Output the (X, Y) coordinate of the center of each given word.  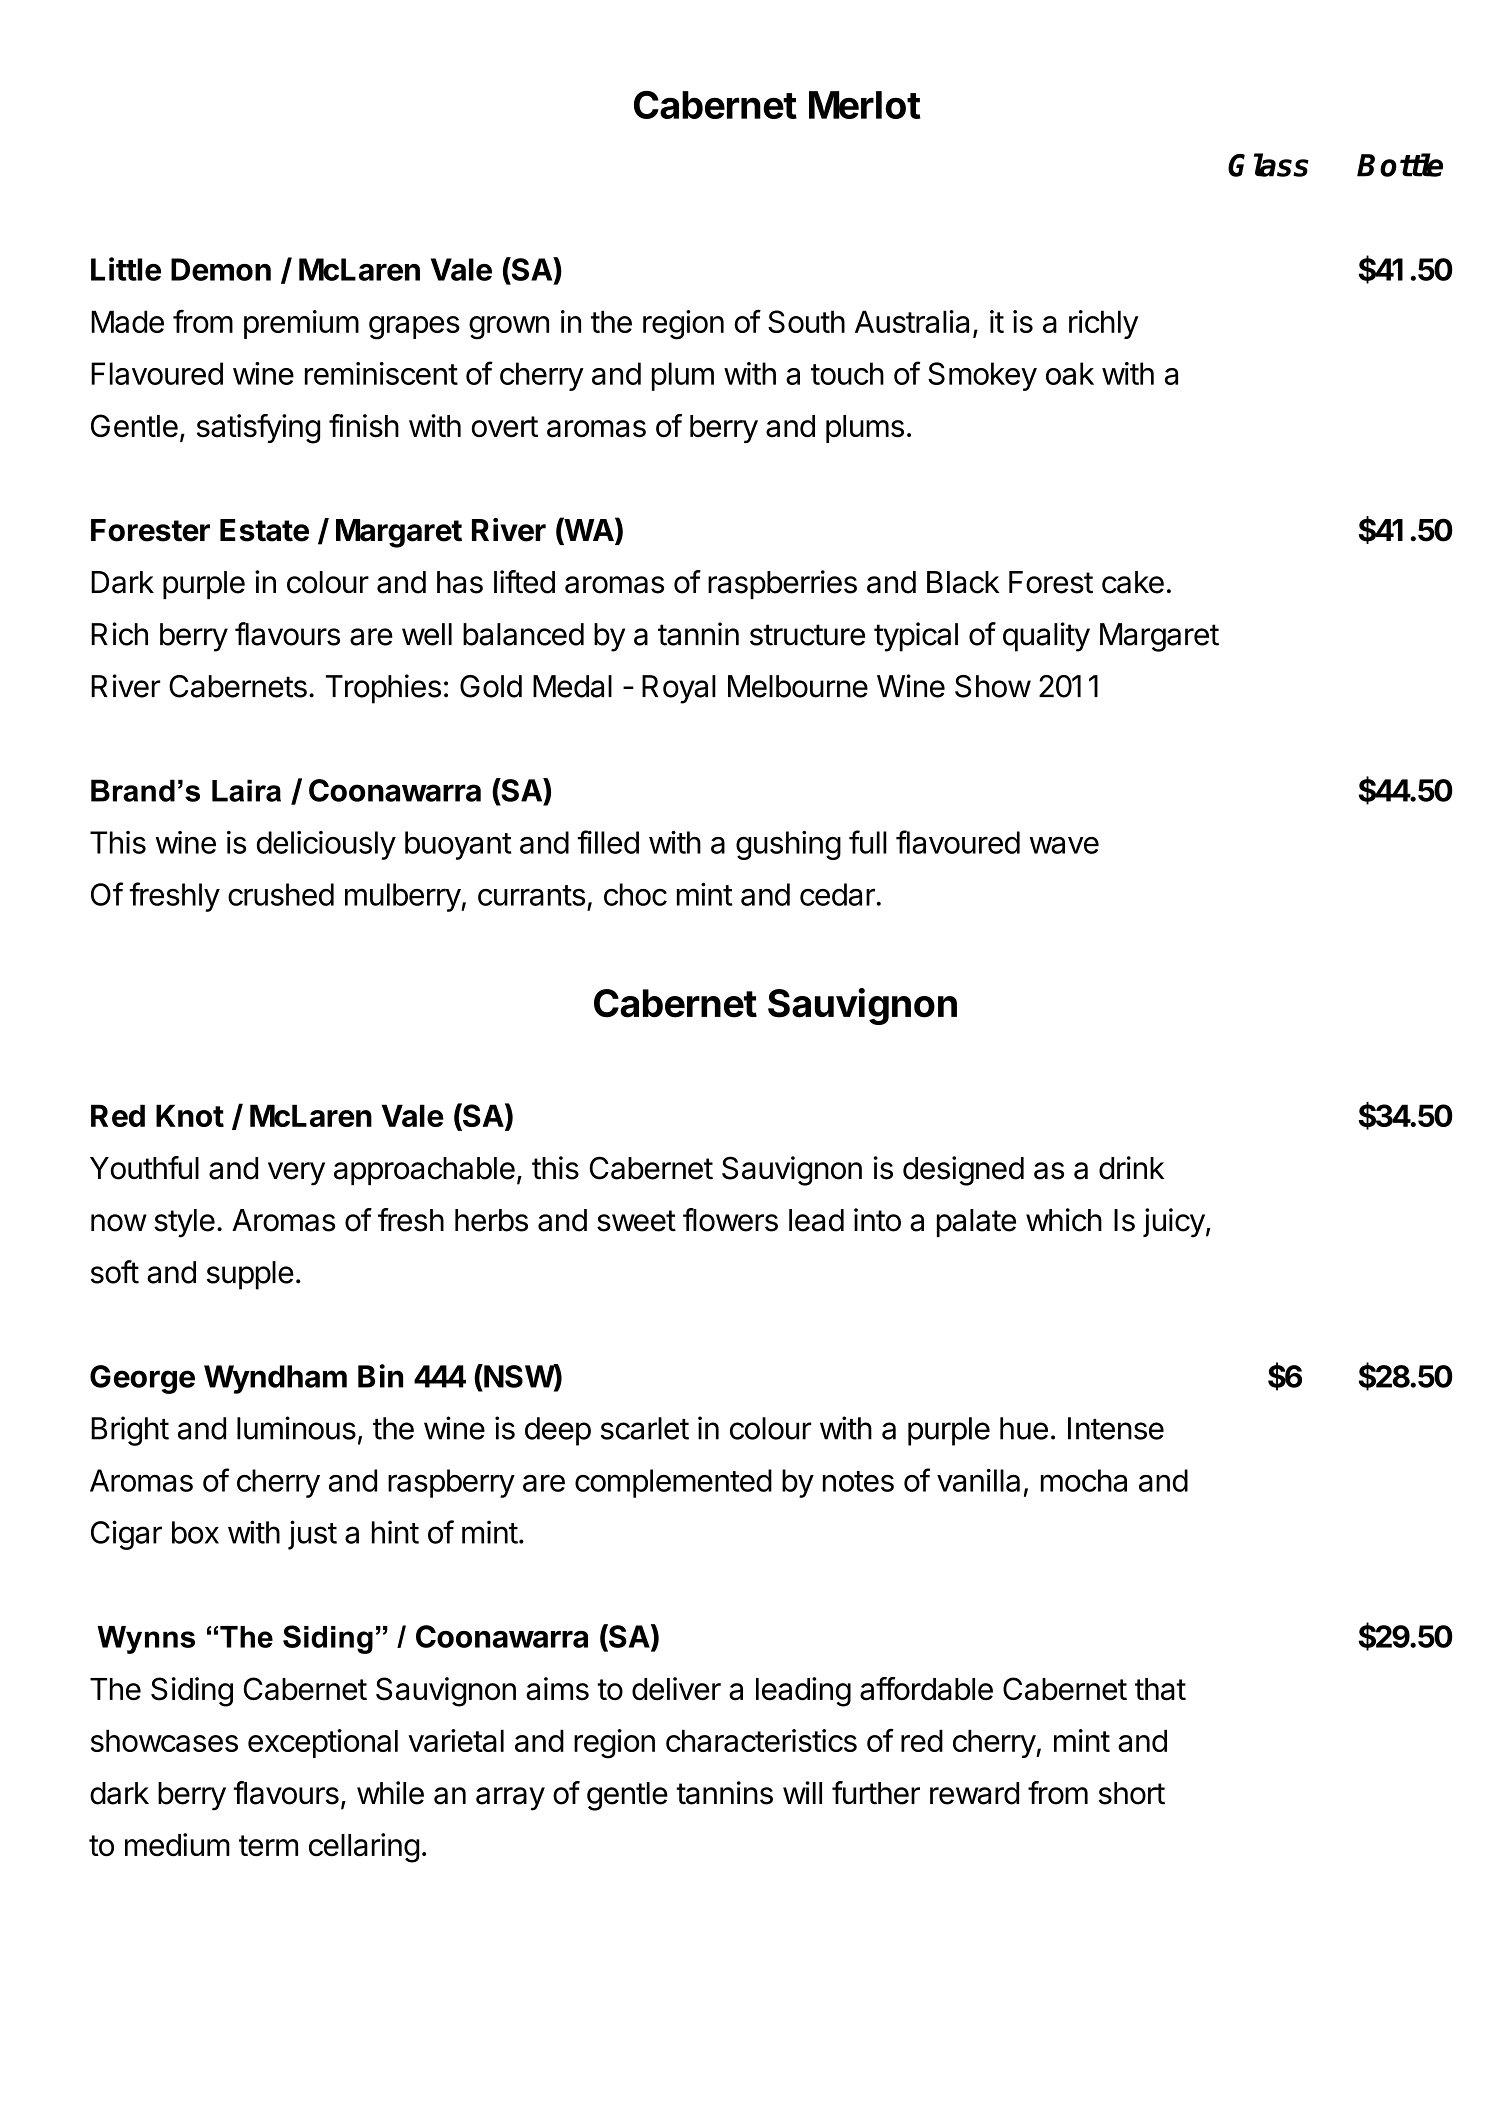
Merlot (865, 105)
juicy (1174, 1223)
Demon (221, 269)
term (268, 1846)
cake (1133, 582)
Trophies (383, 689)
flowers (730, 1220)
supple (250, 1275)
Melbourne (798, 686)
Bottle (1400, 165)
